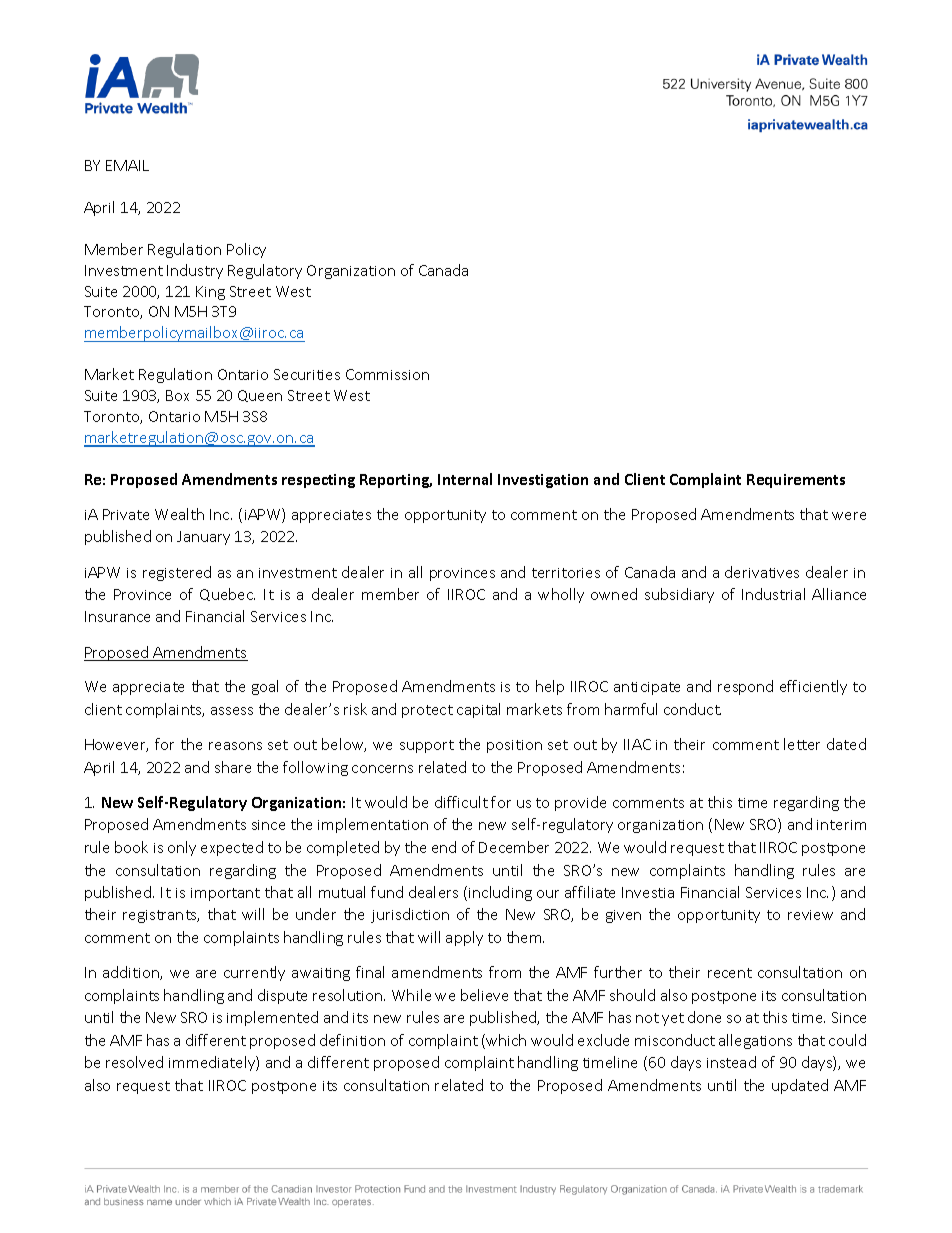  What do you see at coordinates (227, 594) in the screenshot?
I see `Quebec` at bounding box center [227, 594].
